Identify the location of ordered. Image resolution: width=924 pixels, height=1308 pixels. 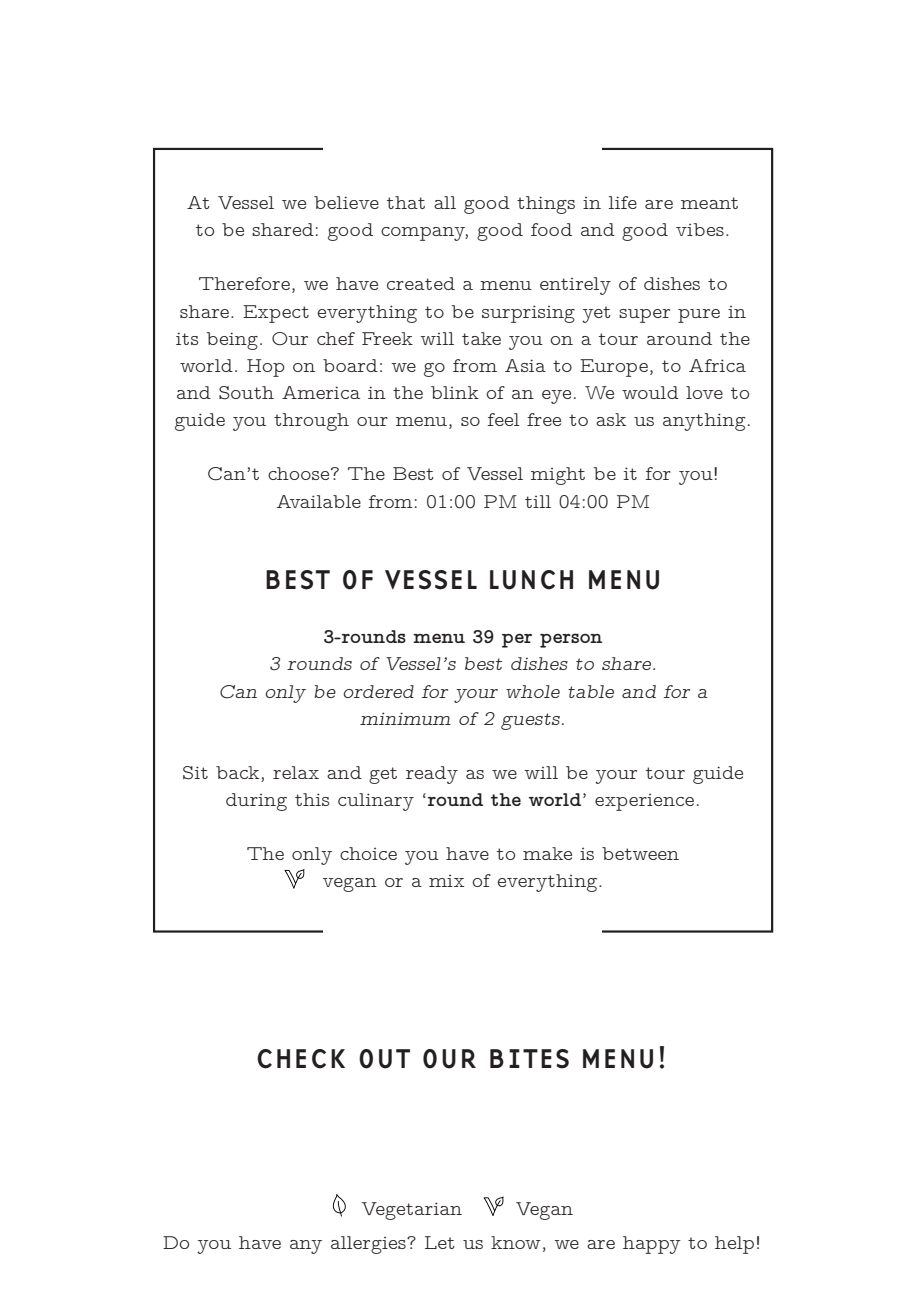
(378, 691).
